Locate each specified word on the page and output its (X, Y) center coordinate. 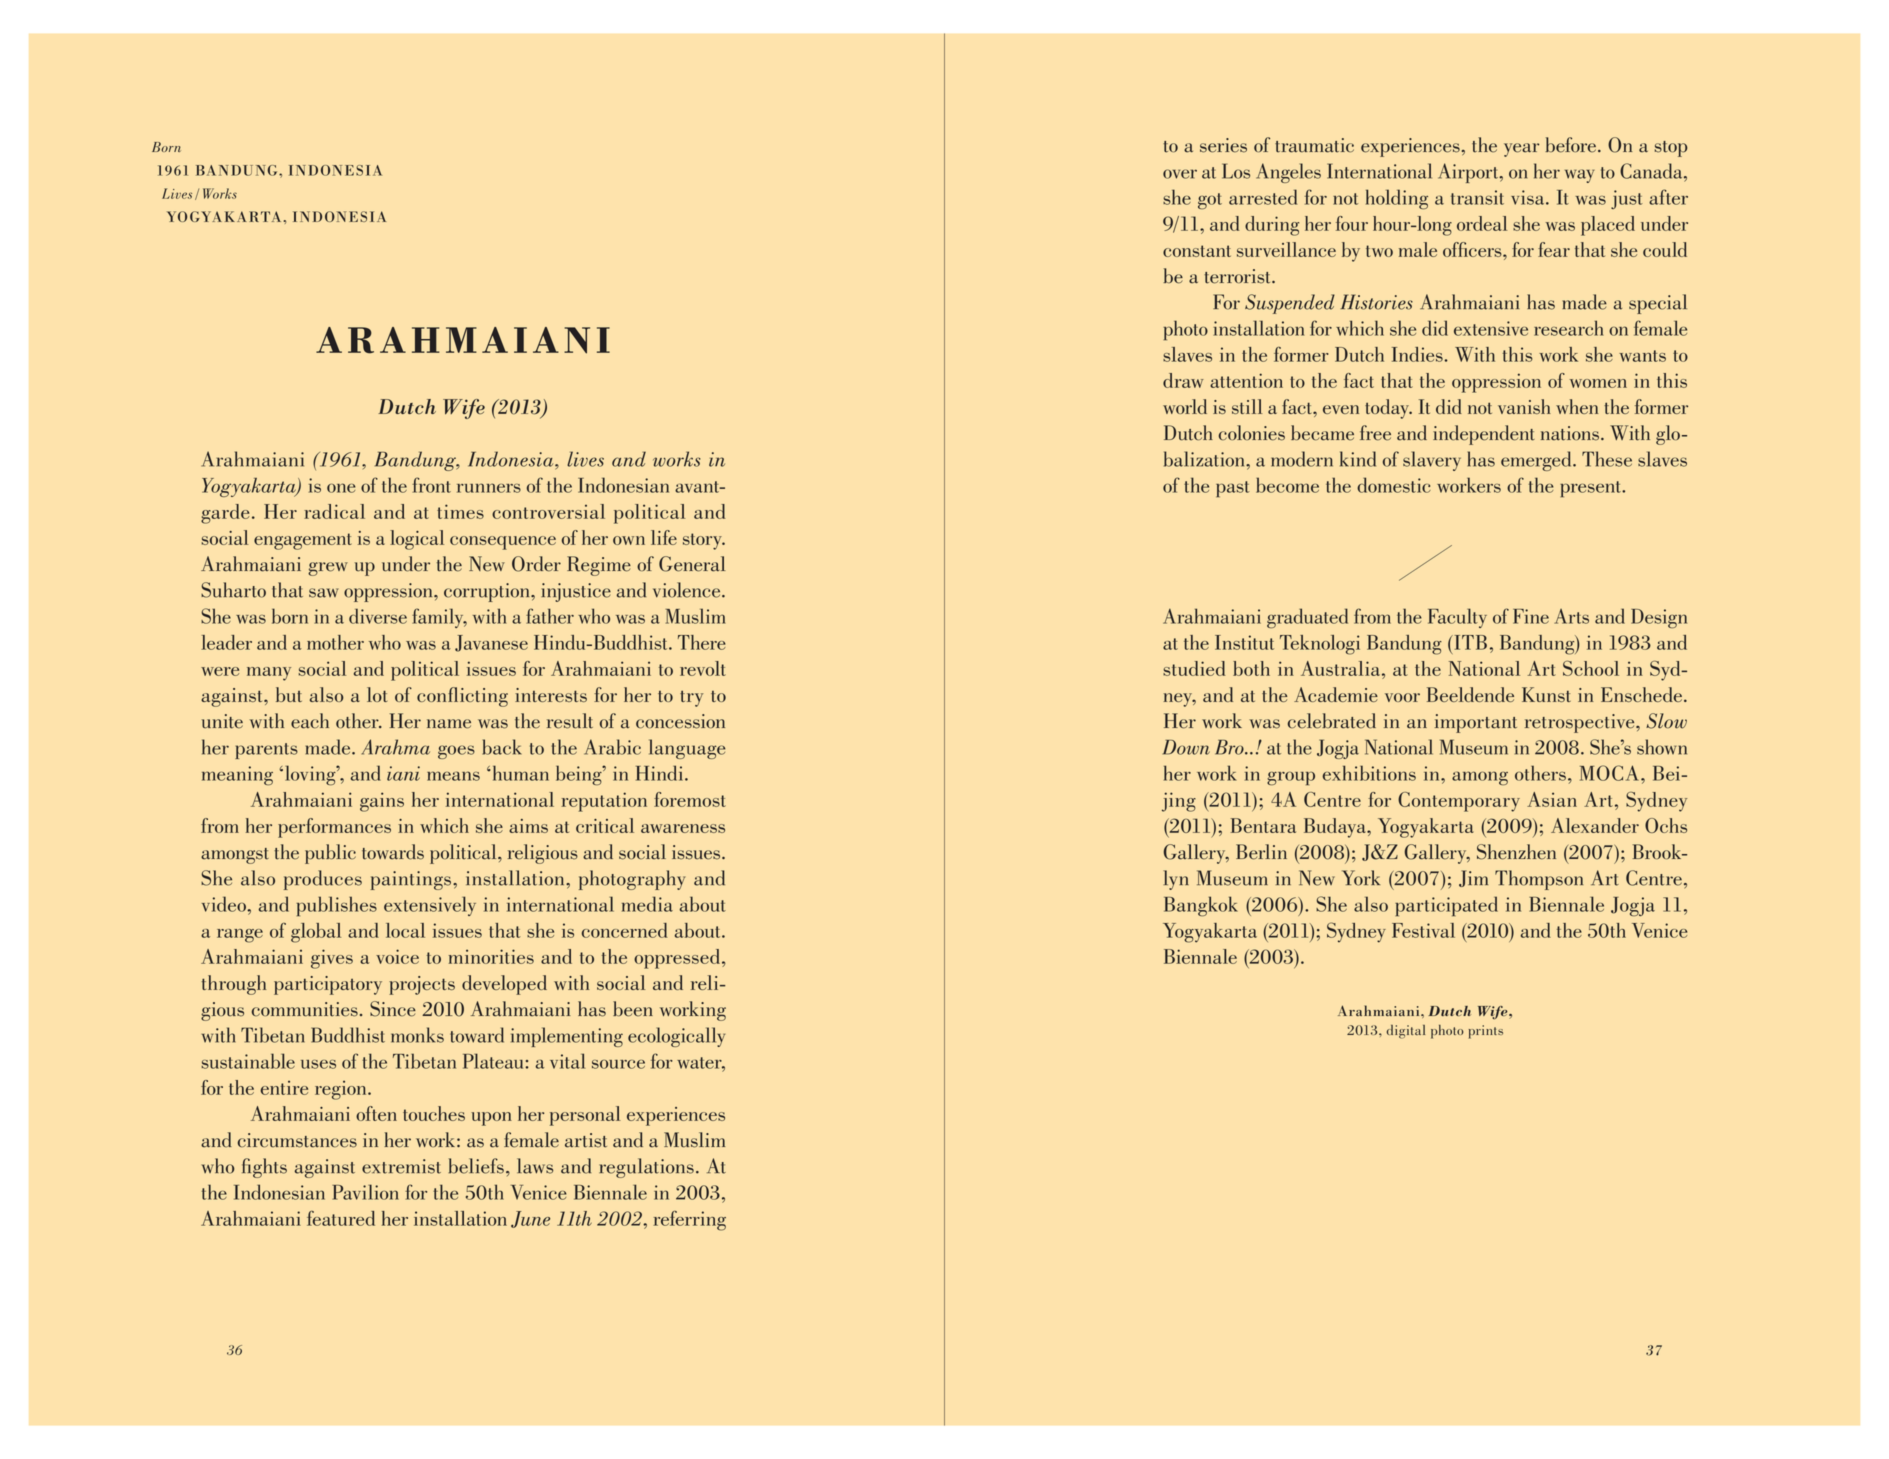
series (1223, 145)
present (1591, 489)
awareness (683, 828)
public (330, 854)
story (703, 541)
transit (1477, 197)
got (1210, 201)
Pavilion (365, 1192)
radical (334, 511)
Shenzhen (1516, 852)
